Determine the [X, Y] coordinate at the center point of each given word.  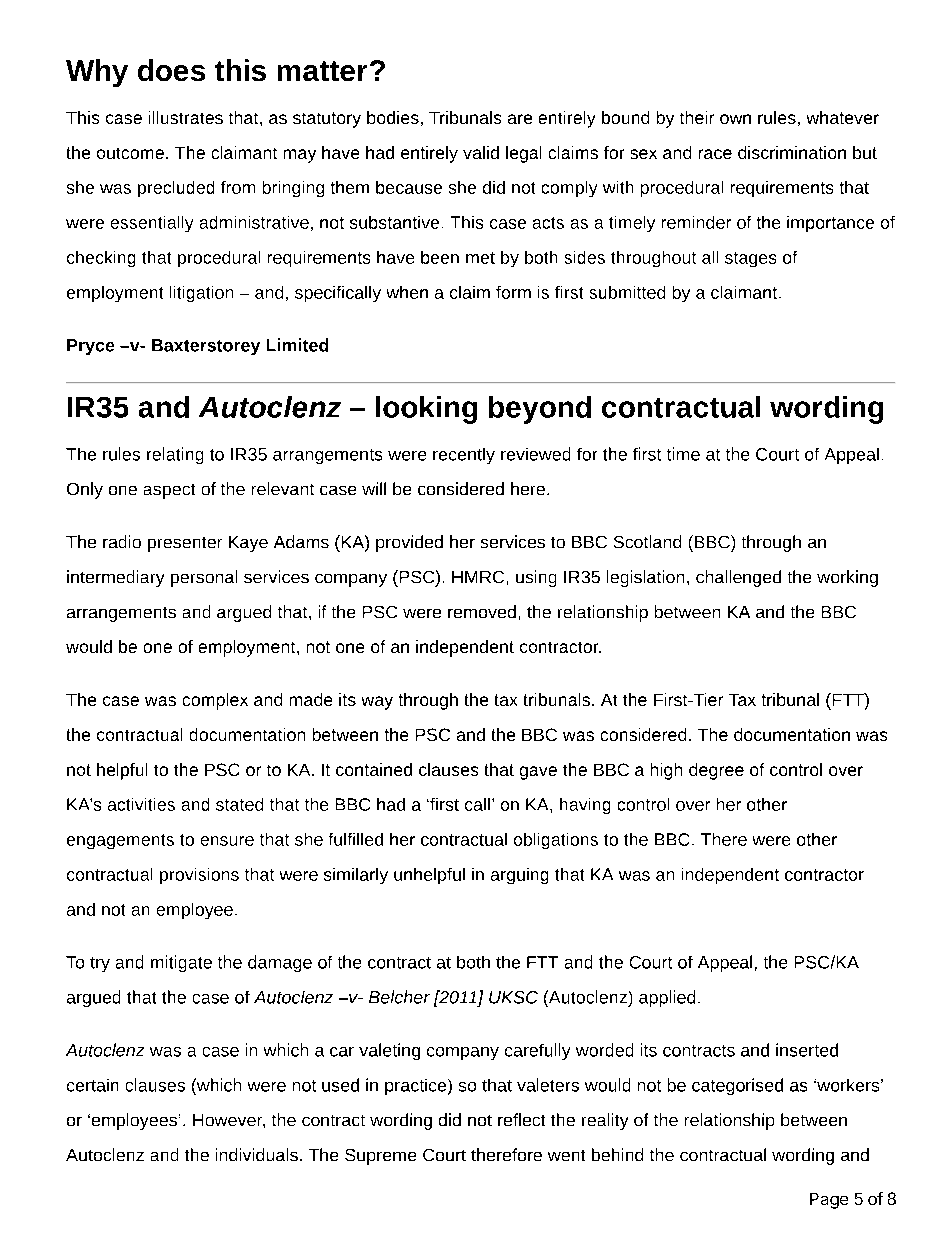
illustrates [186, 117]
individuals [257, 1154]
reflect [521, 1119]
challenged [738, 578]
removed [482, 611]
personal [204, 578]
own [735, 119]
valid [481, 152]
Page [829, 1201]
